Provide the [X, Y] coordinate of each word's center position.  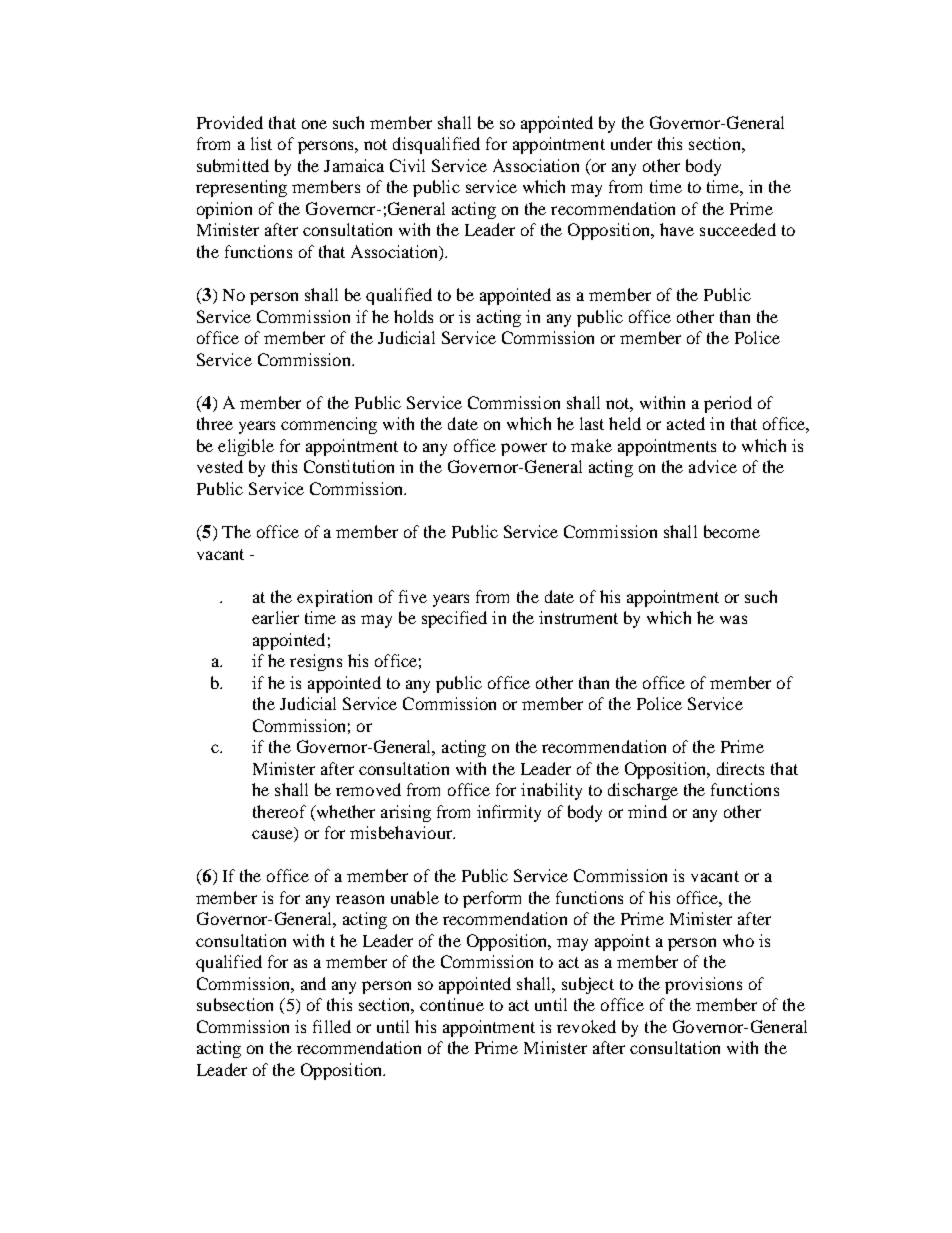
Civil [407, 165]
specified [454, 619]
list [261, 143]
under [631, 143]
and [313, 983]
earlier [275, 617]
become [732, 531]
